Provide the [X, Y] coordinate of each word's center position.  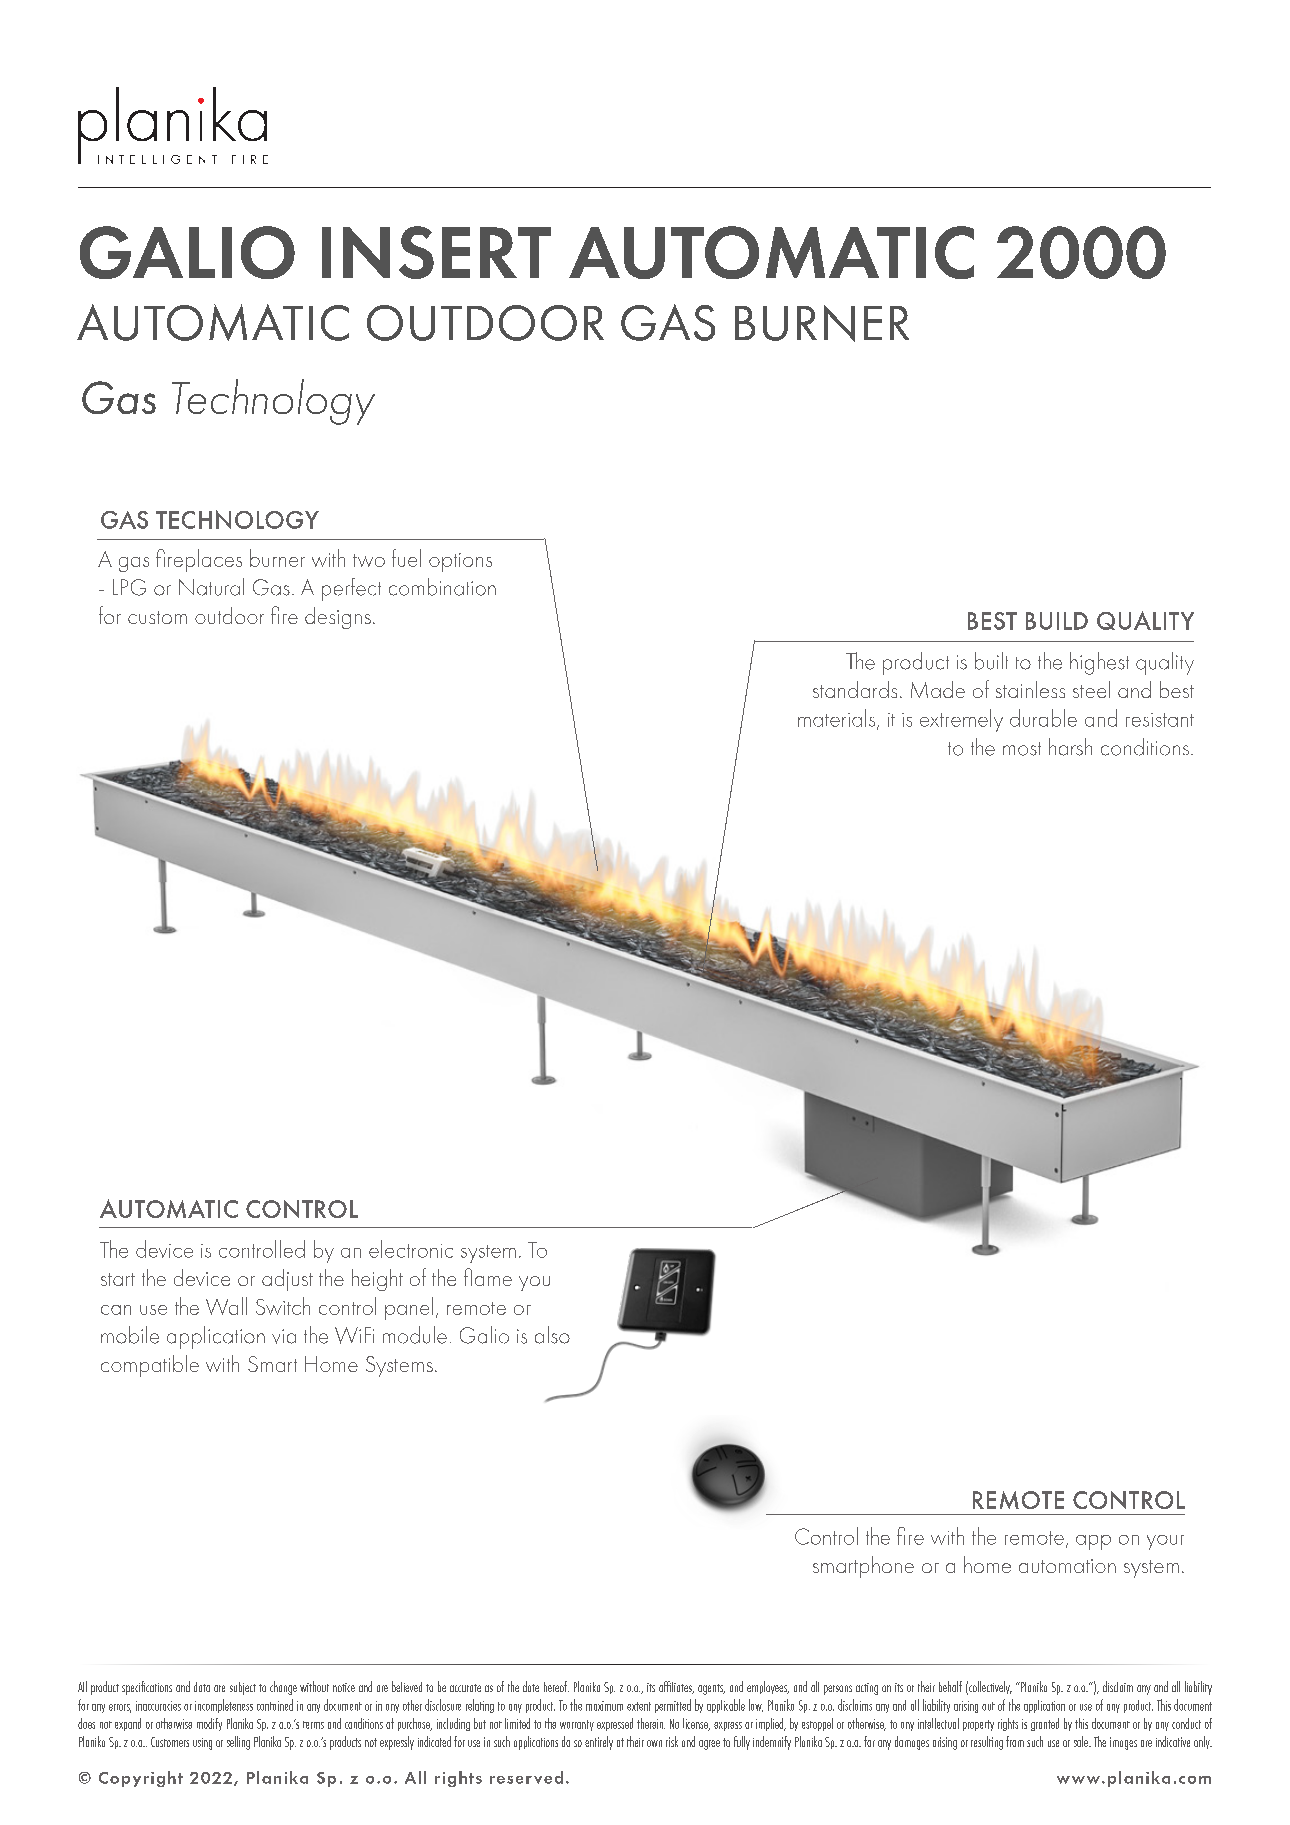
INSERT [436, 252]
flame [488, 1277]
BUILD [1057, 621]
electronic [411, 1249]
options [460, 562]
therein [651, 1723]
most [1022, 749]
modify [209, 1724]
